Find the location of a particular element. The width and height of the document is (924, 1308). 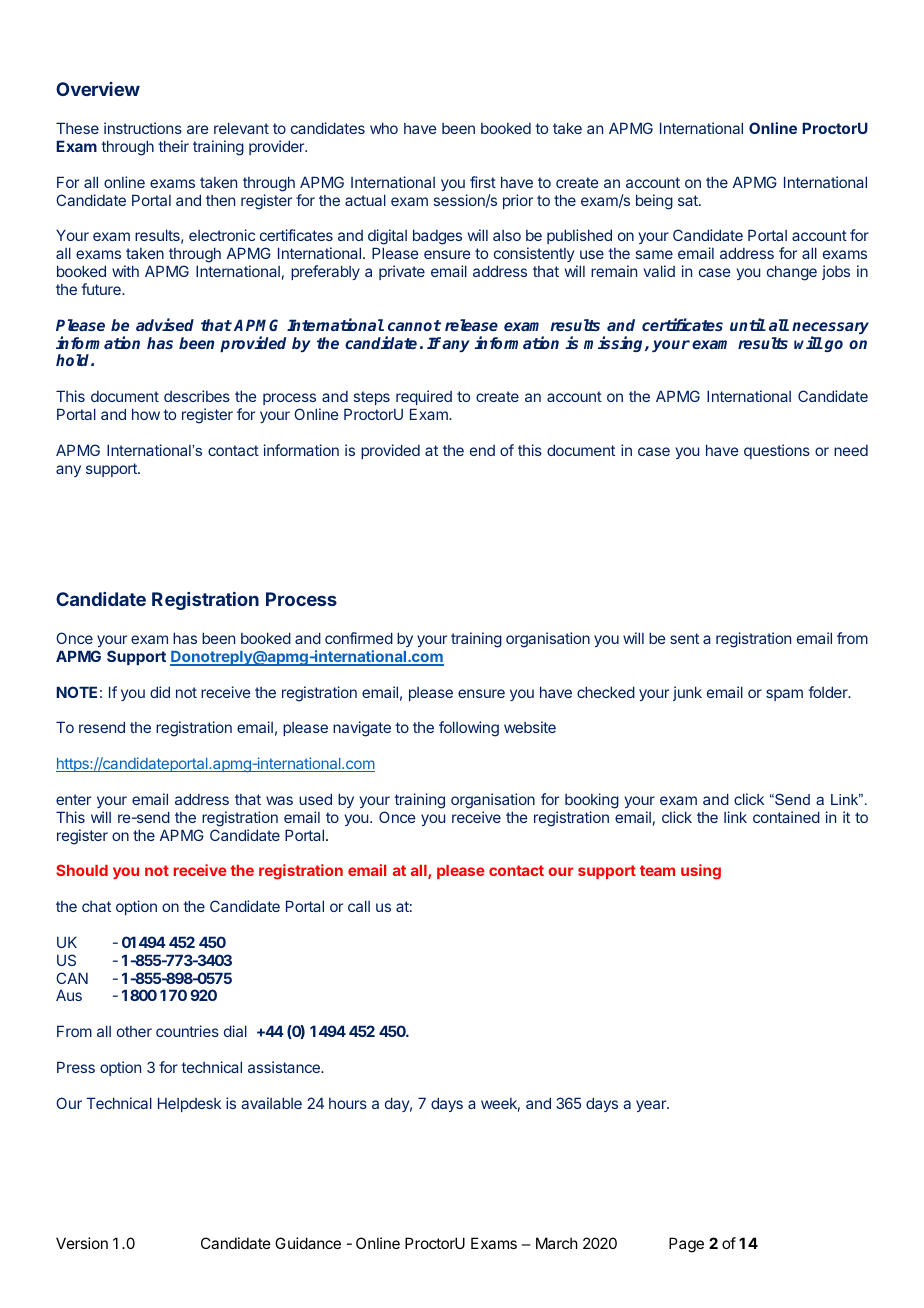

until is located at coordinates (748, 324).
